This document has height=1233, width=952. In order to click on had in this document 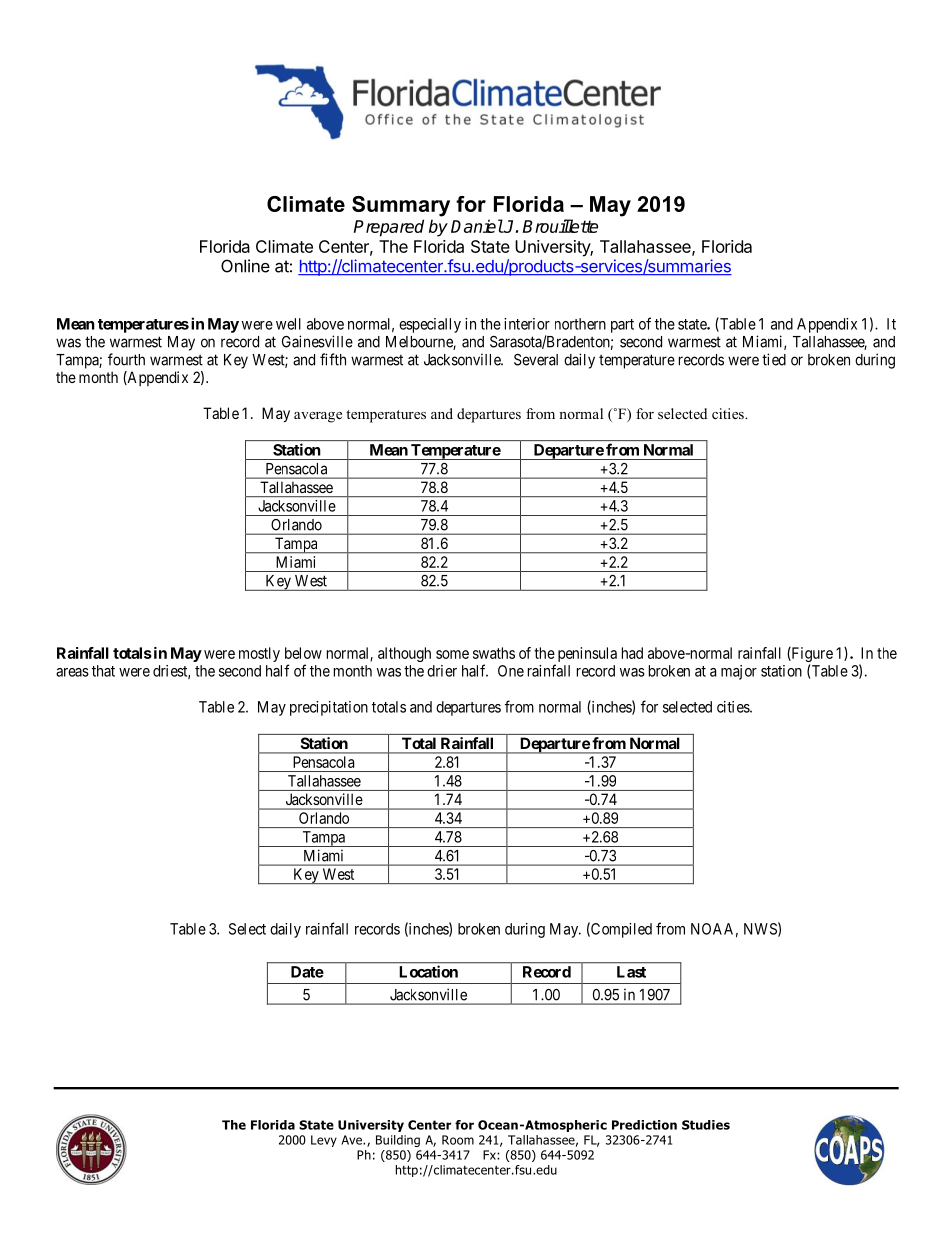, I will do `click(632, 653)`.
